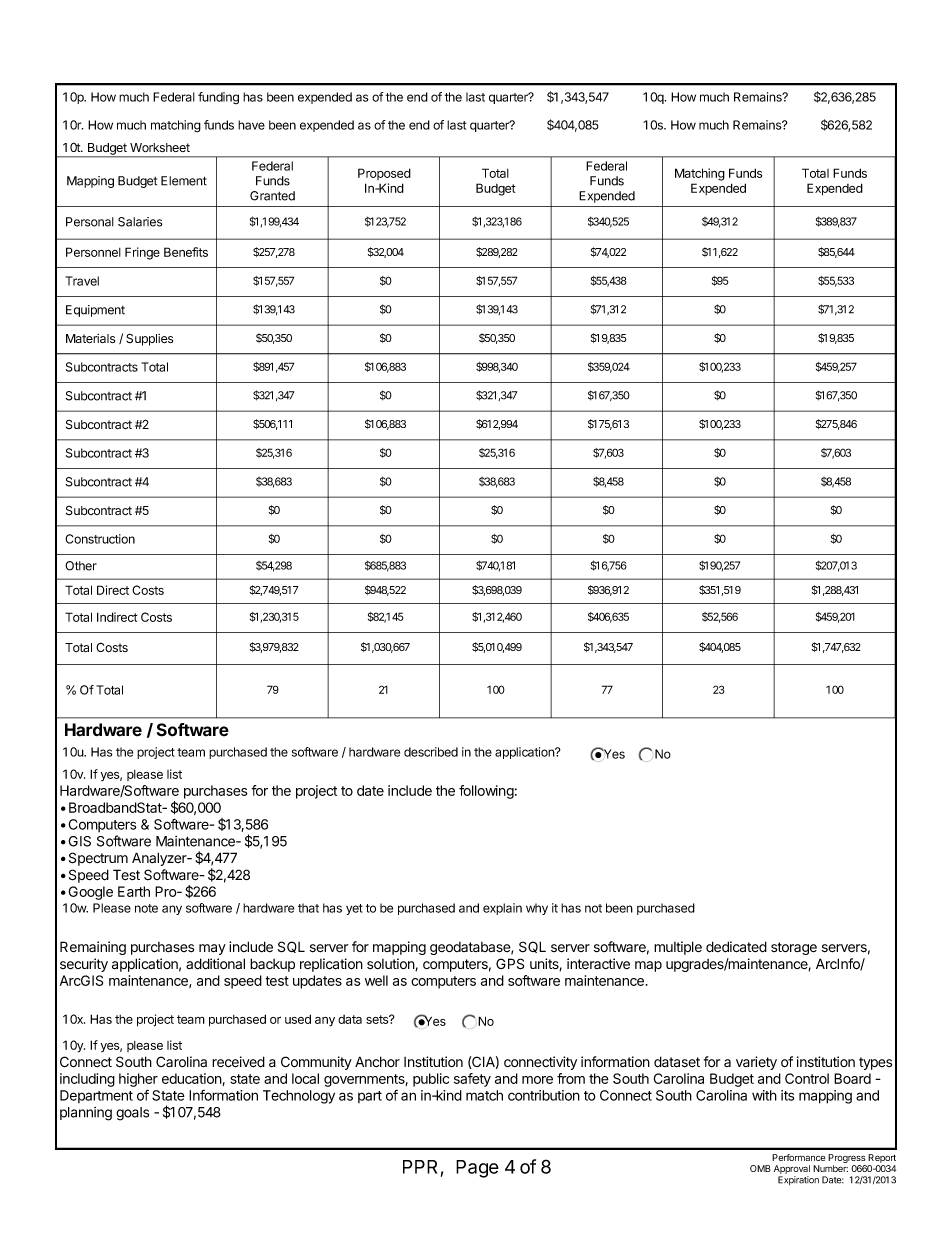 Image resolution: width=952 pixels, height=1233 pixels. What do you see at coordinates (431, 752) in the document?
I see `described` at bounding box center [431, 752].
